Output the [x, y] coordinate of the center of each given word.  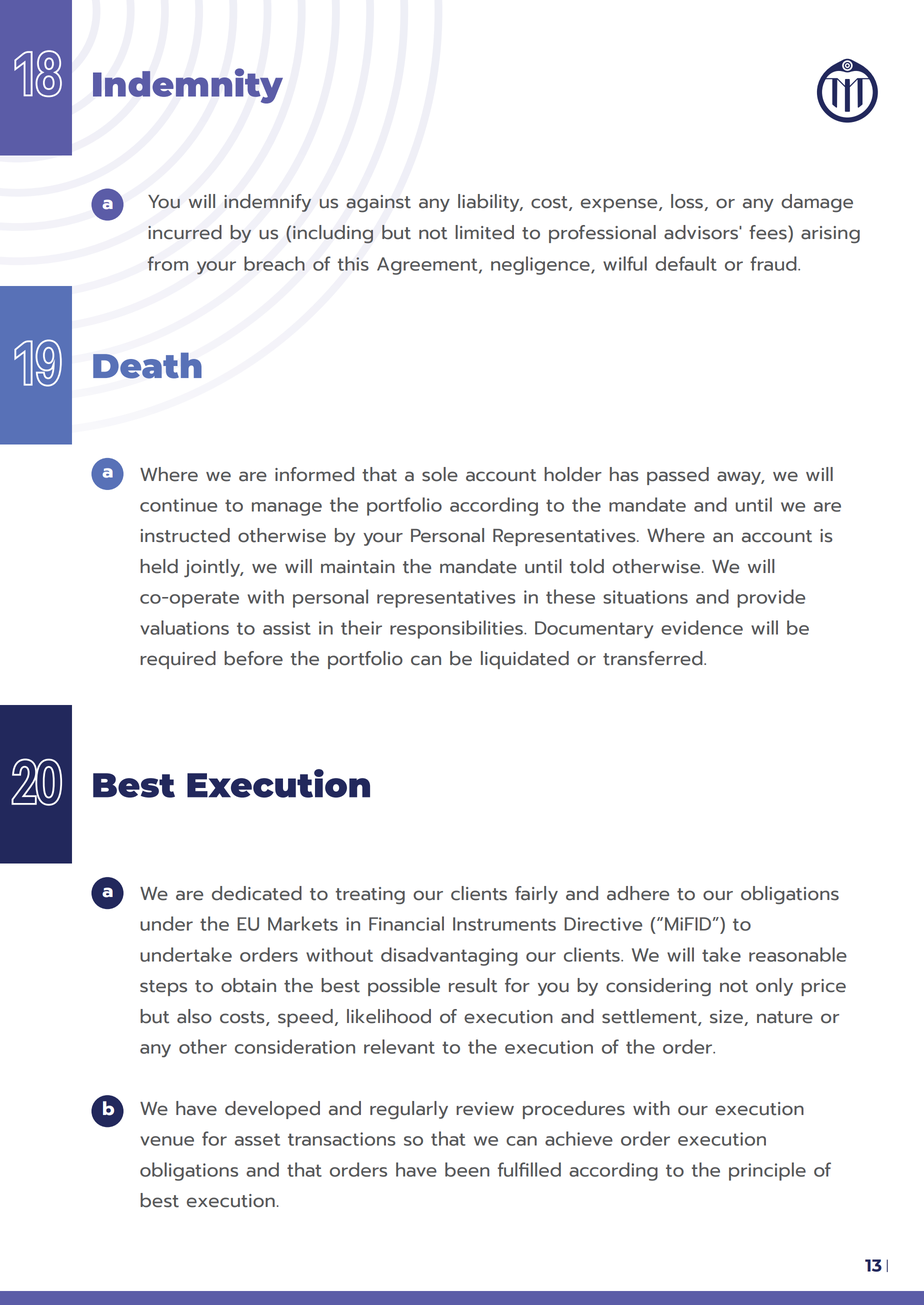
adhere [638, 893]
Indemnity [188, 86]
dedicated [257, 893]
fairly [536, 895]
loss [688, 202]
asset [257, 1139]
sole [440, 474]
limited [484, 232]
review [485, 1109]
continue [178, 505]
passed [678, 476]
